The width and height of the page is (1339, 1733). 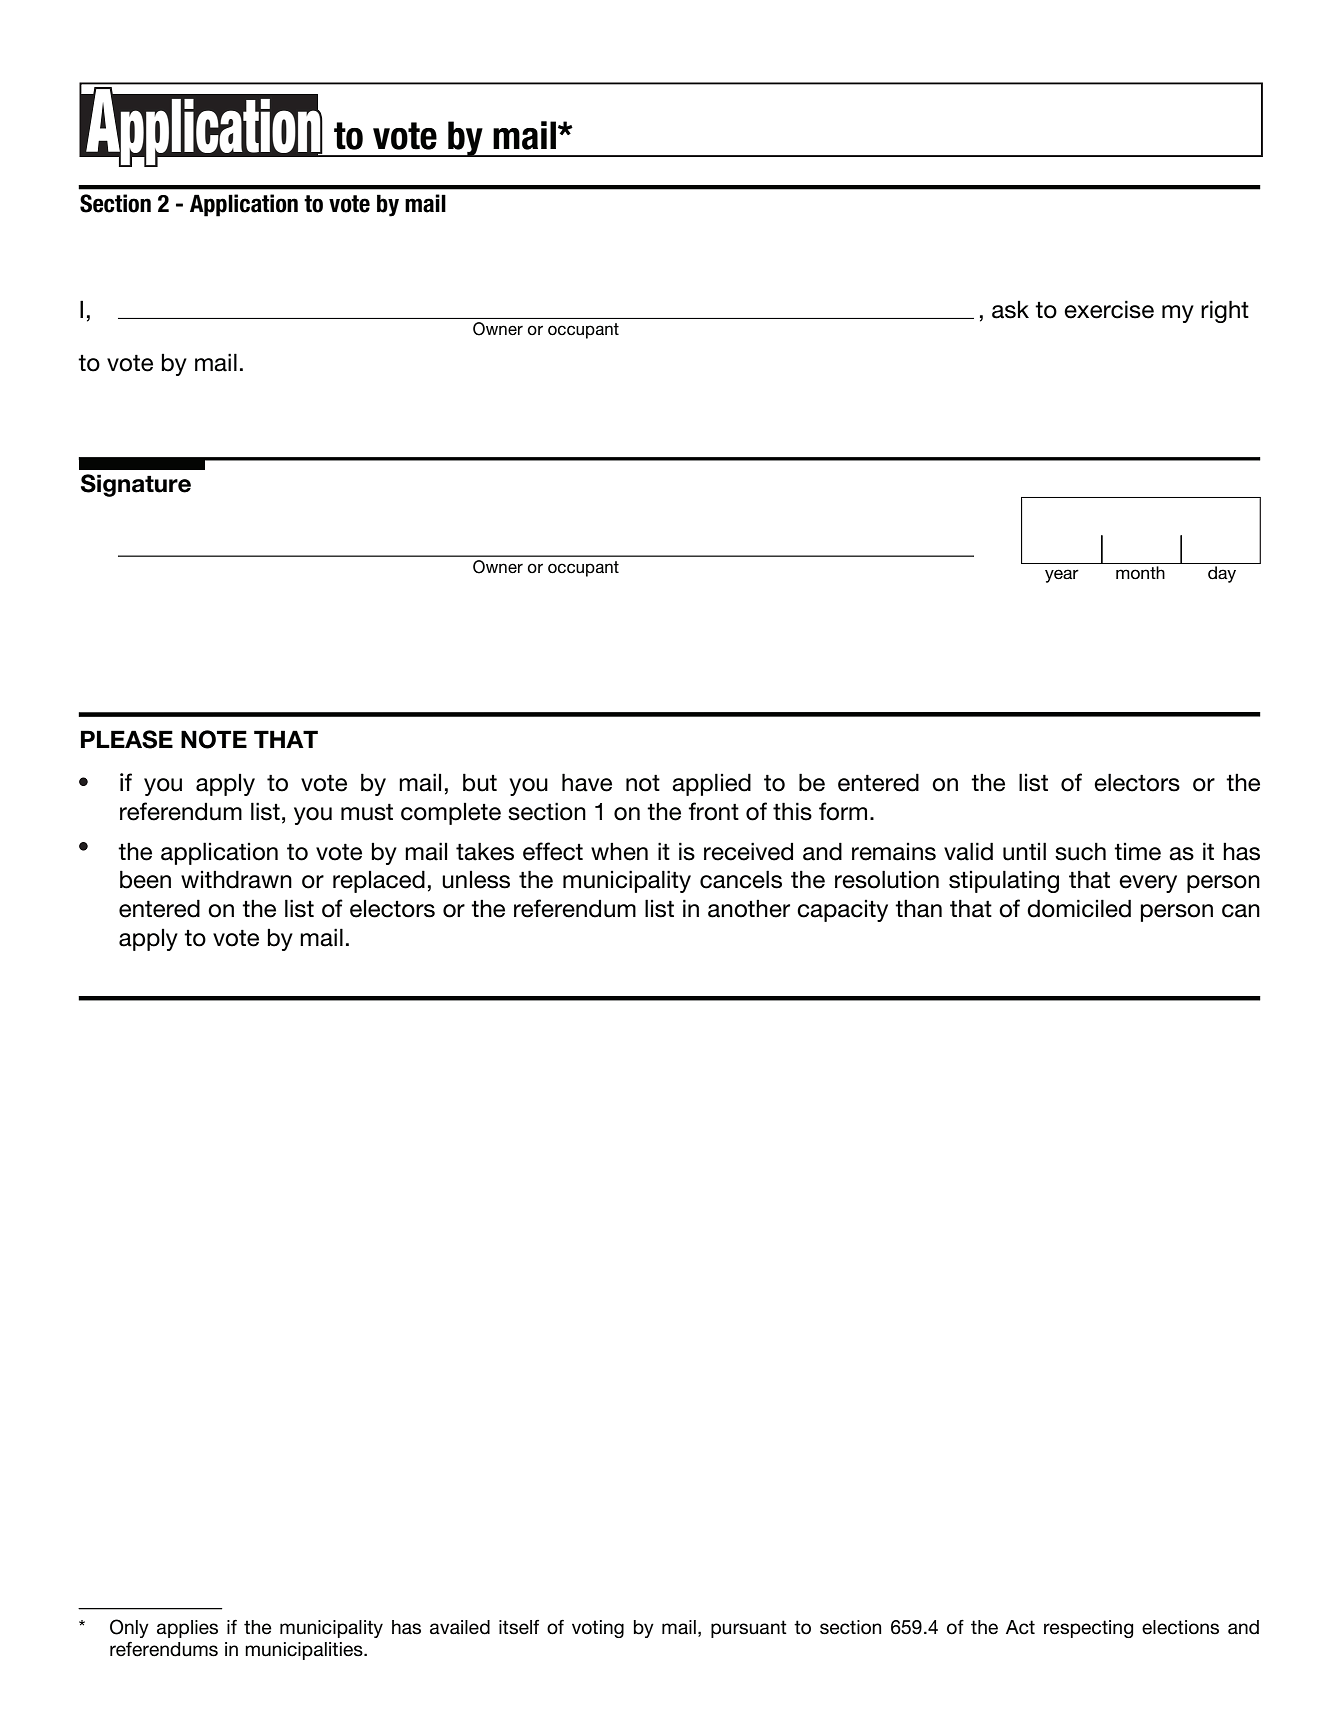 I want to click on applies, so click(x=187, y=1629).
